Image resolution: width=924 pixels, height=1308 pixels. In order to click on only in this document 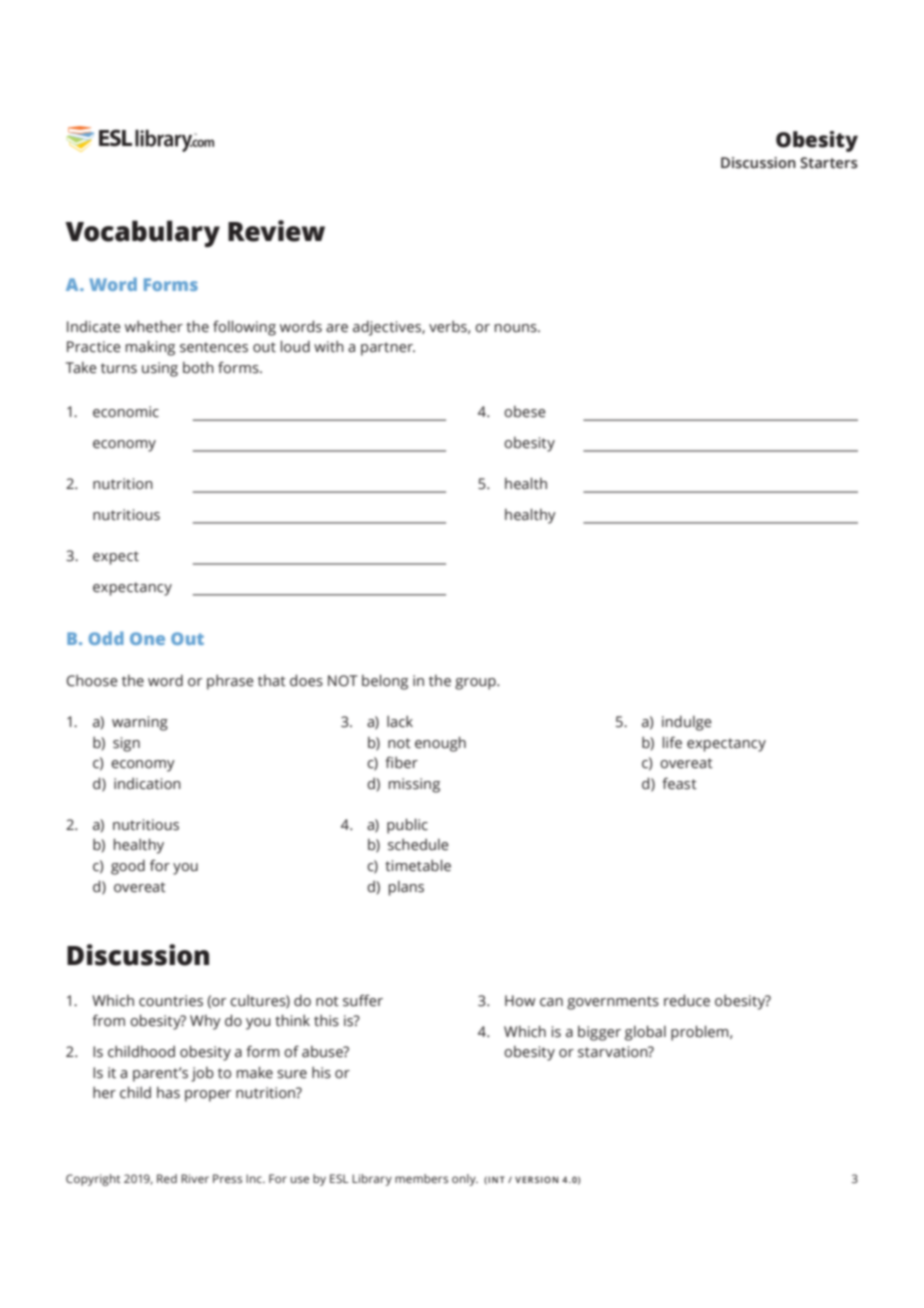, I will do `click(465, 1180)`.
